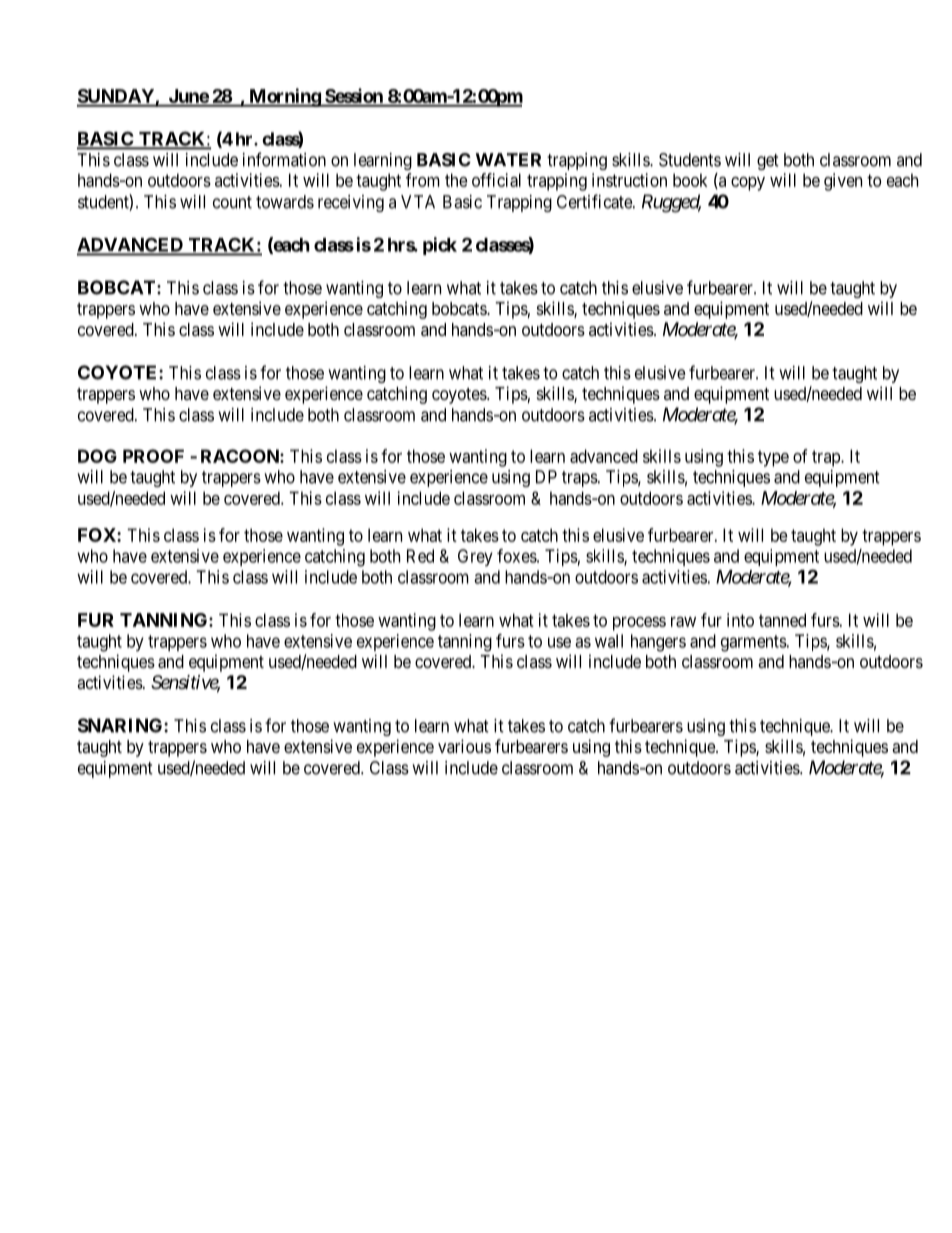 Image resolution: width=952 pixels, height=1233 pixels. What do you see at coordinates (773, 458) in the document?
I see `type` at bounding box center [773, 458].
